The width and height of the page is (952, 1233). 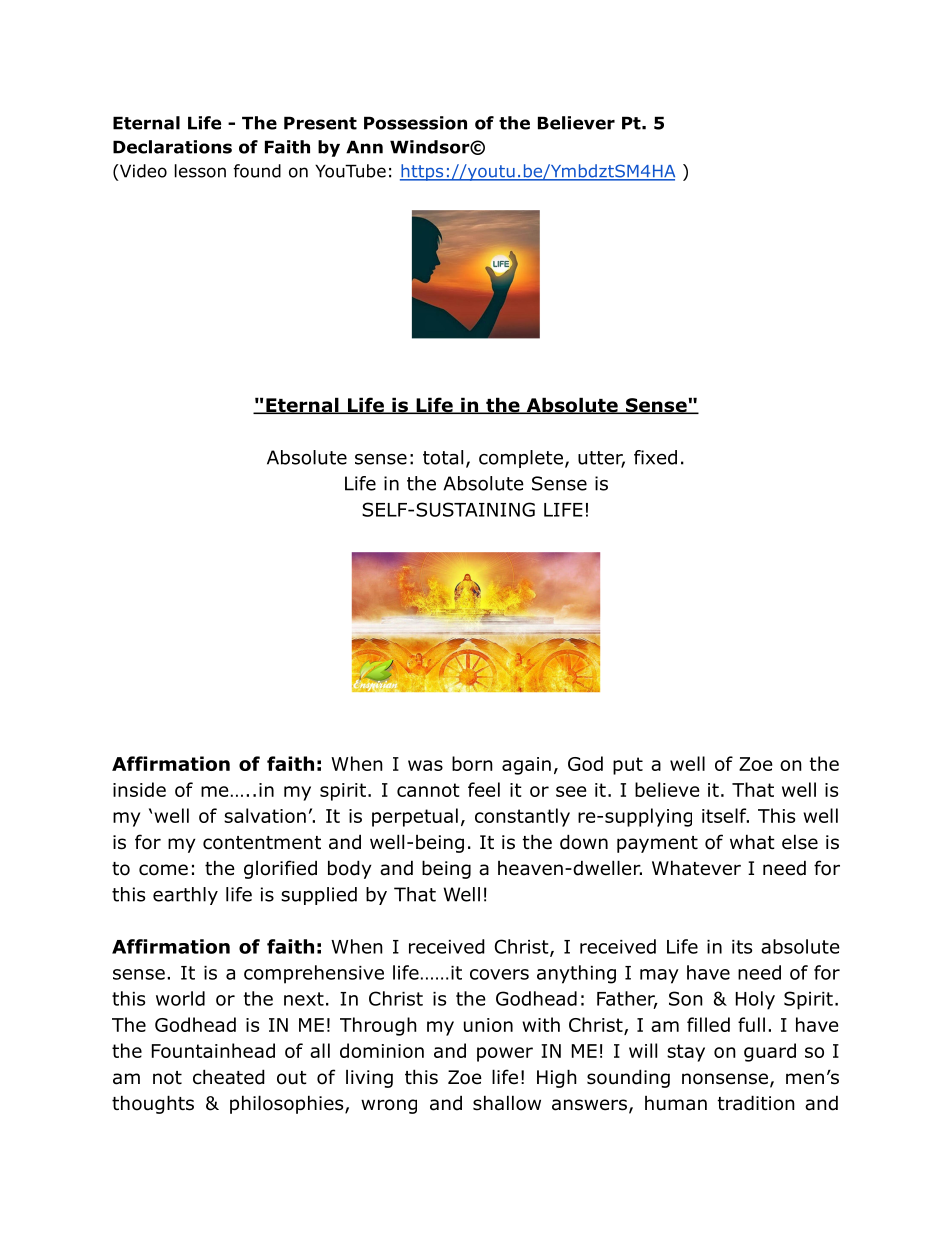 What do you see at coordinates (686, 1053) in the page?
I see `stay` at bounding box center [686, 1053].
